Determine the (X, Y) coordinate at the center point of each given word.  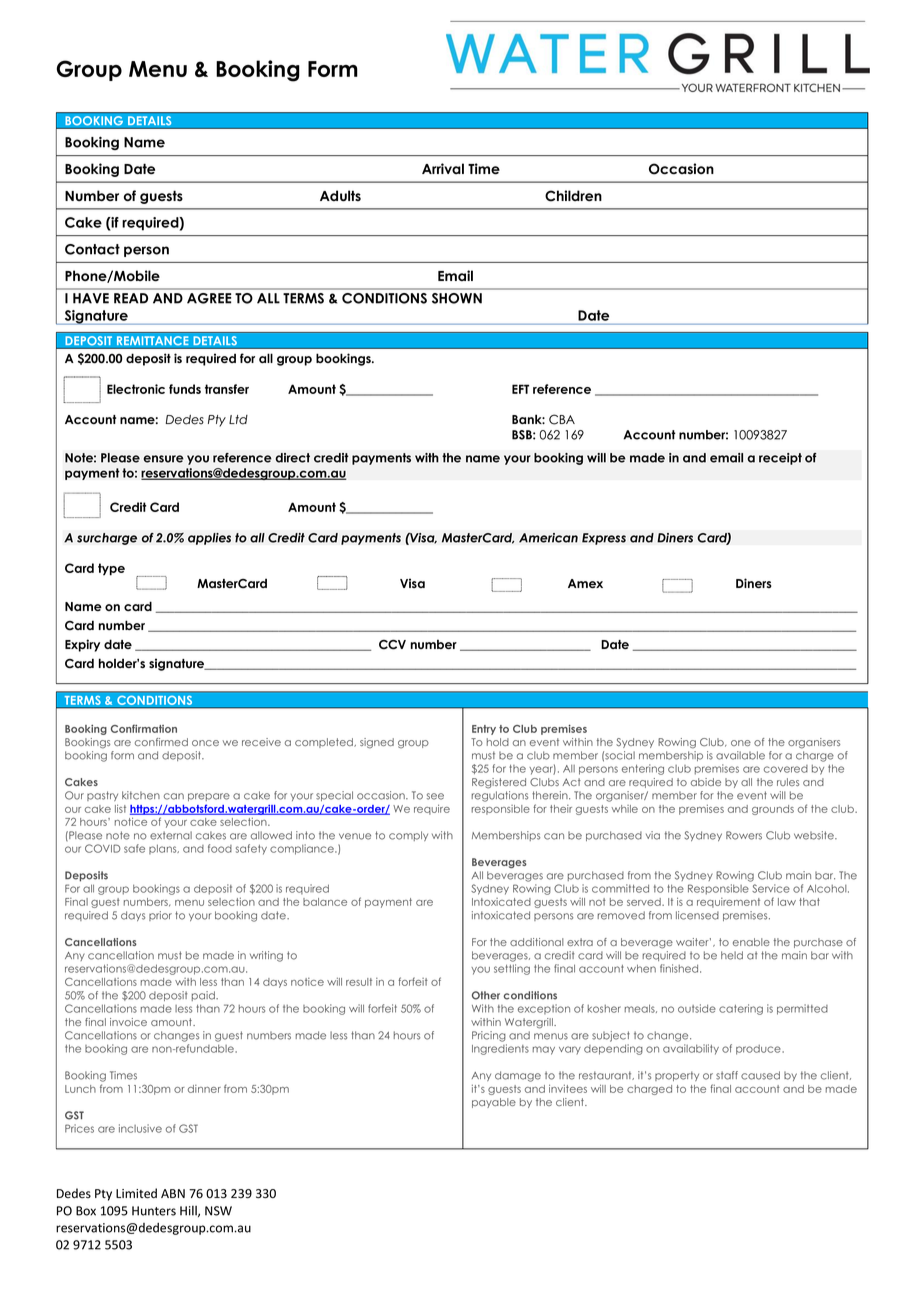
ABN (173, 1193)
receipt (780, 459)
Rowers (744, 835)
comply (408, 836)
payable (494, 1103)
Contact (92, 249)
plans (164, 849)
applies (209, 539)
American (548, 538)
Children (573, 196)
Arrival (443, 168)
